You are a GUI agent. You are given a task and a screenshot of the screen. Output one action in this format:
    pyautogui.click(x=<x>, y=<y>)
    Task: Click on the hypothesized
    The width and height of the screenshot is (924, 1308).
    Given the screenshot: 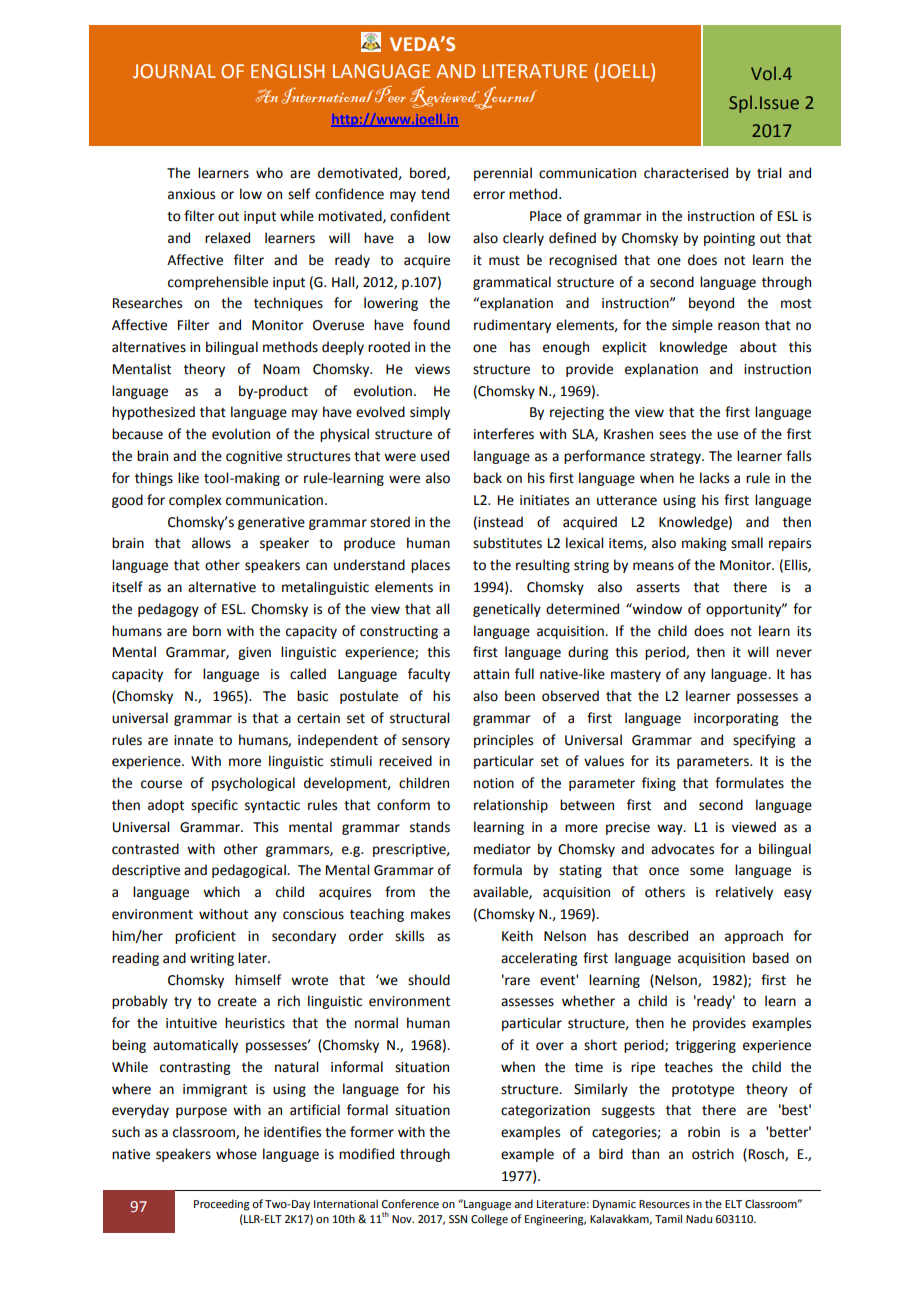 What is the action you would take?
    pyautogui.click(x=153, y=413)
